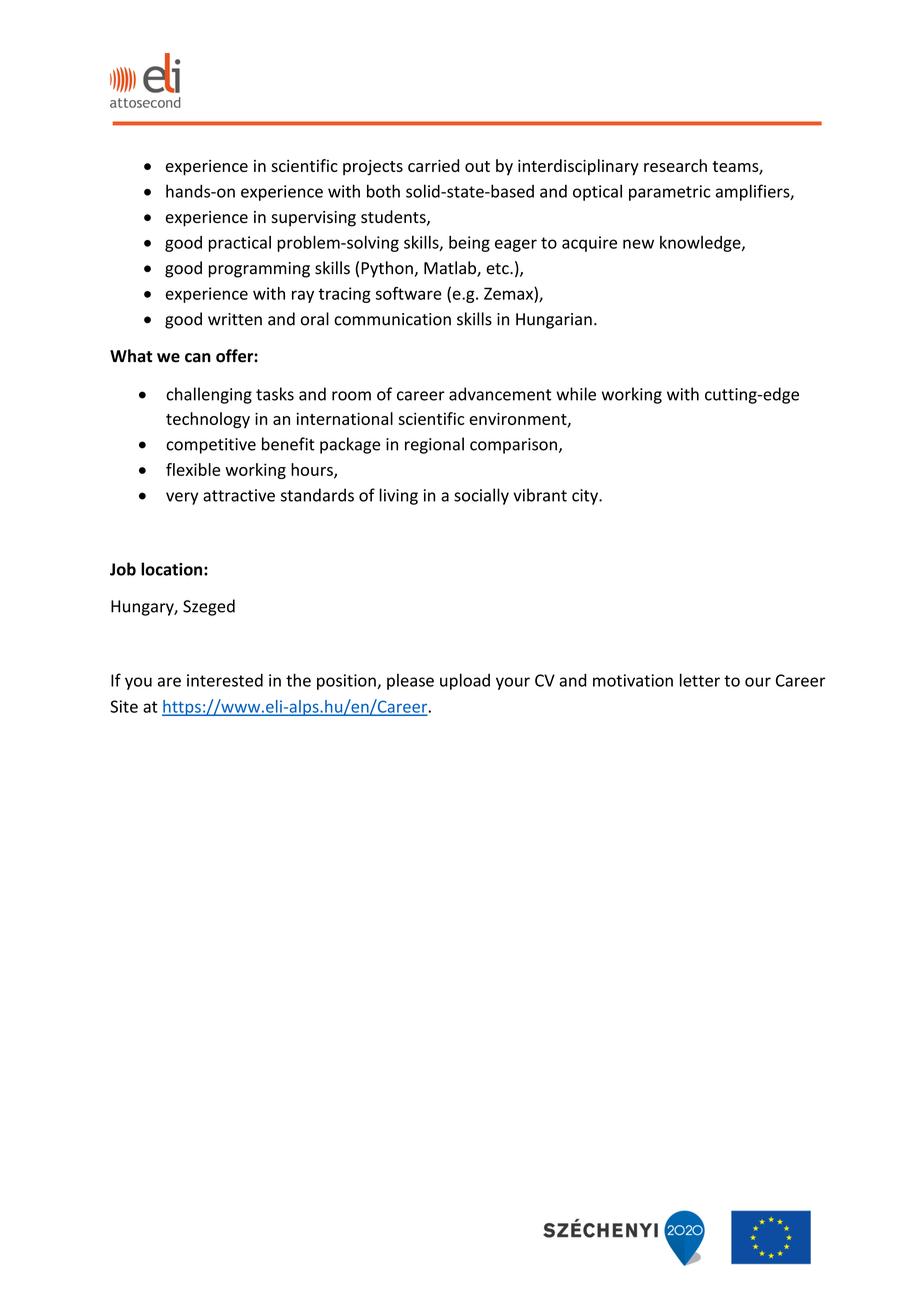 This screenshot has width=924, height=1308. Describe the element at coordinates (240, 244) in the screenshot. I see `practical` at that location.
